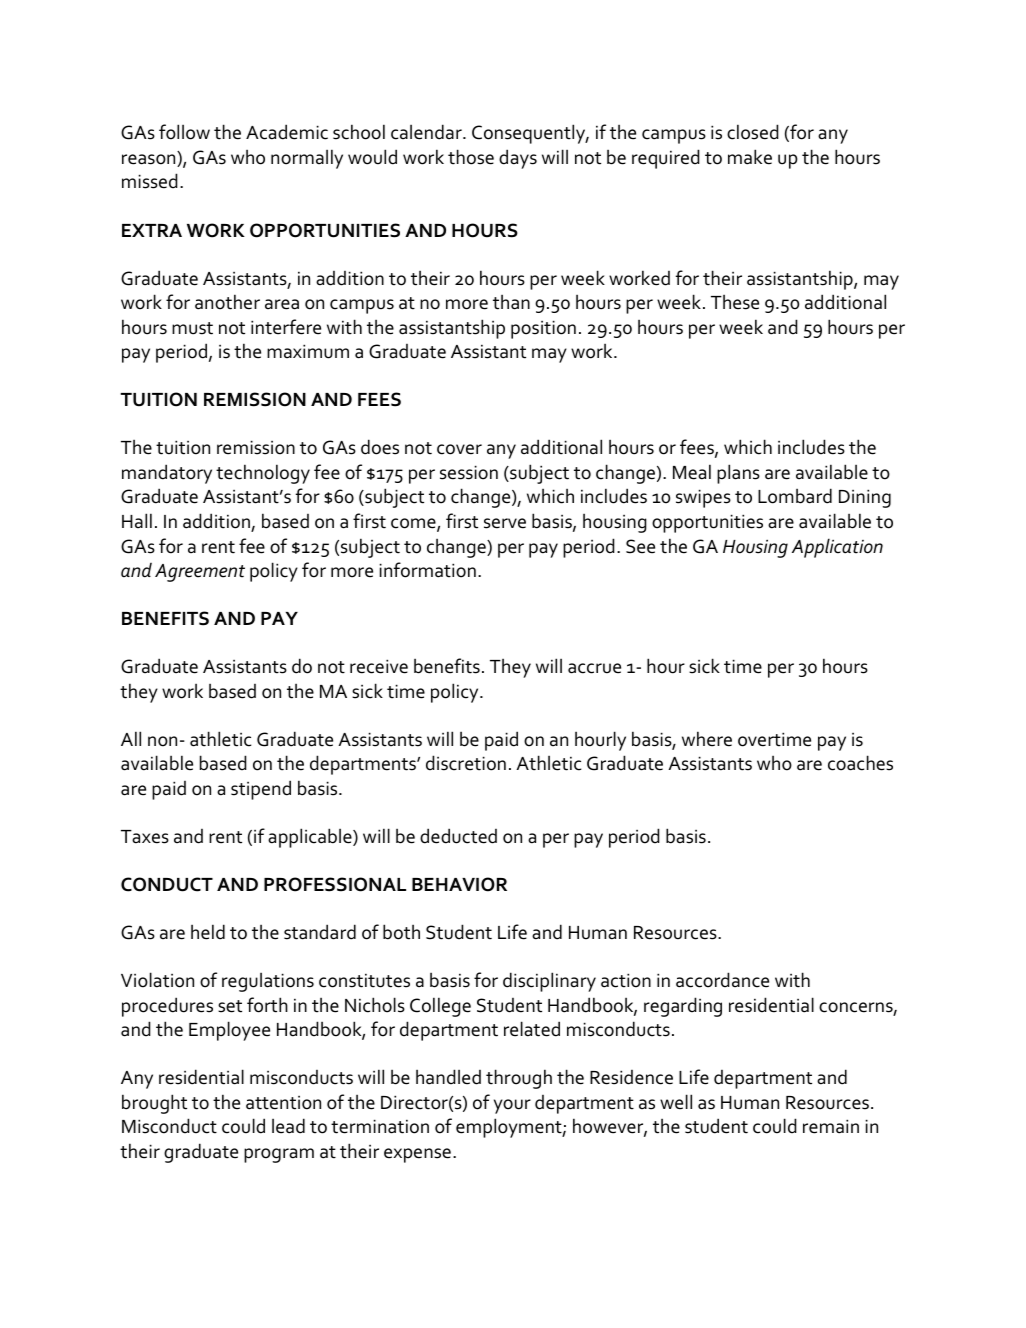 This screenshot has width=1026, height=1328. Describe the element at coordinates (192, 328) in the screenshot. I see `must` at that location.
